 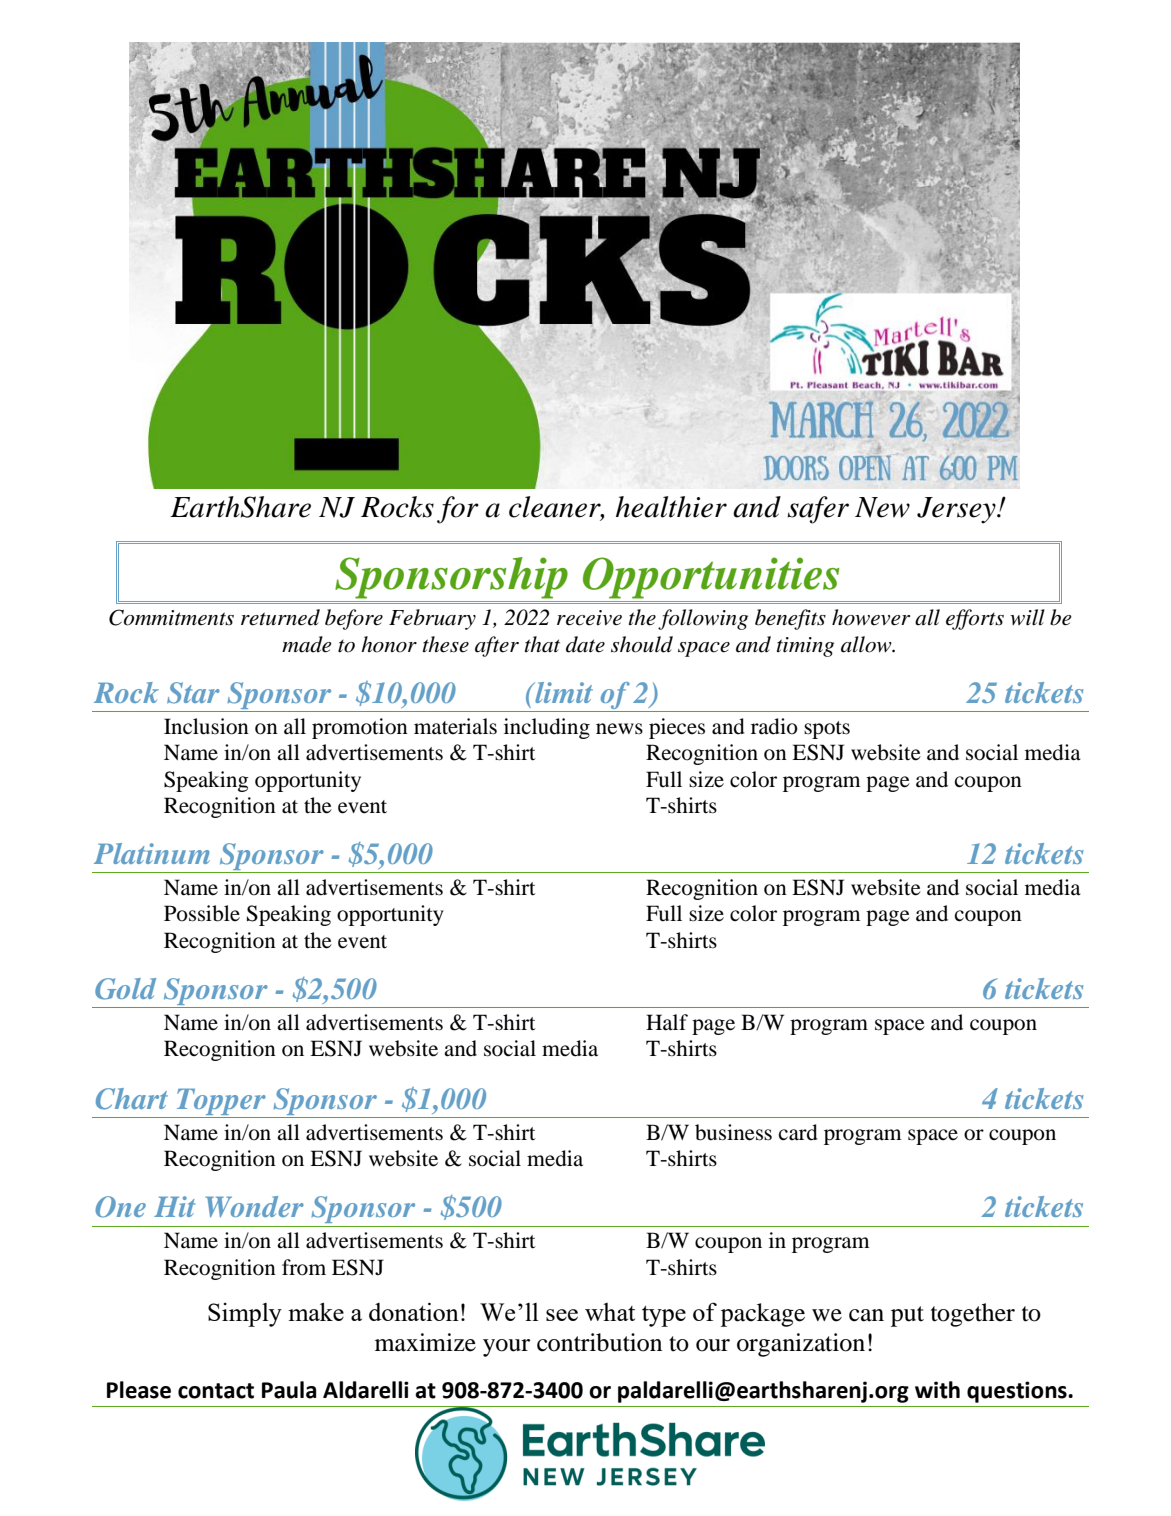 I want to click on healthier, so click(x=671, y=507).
